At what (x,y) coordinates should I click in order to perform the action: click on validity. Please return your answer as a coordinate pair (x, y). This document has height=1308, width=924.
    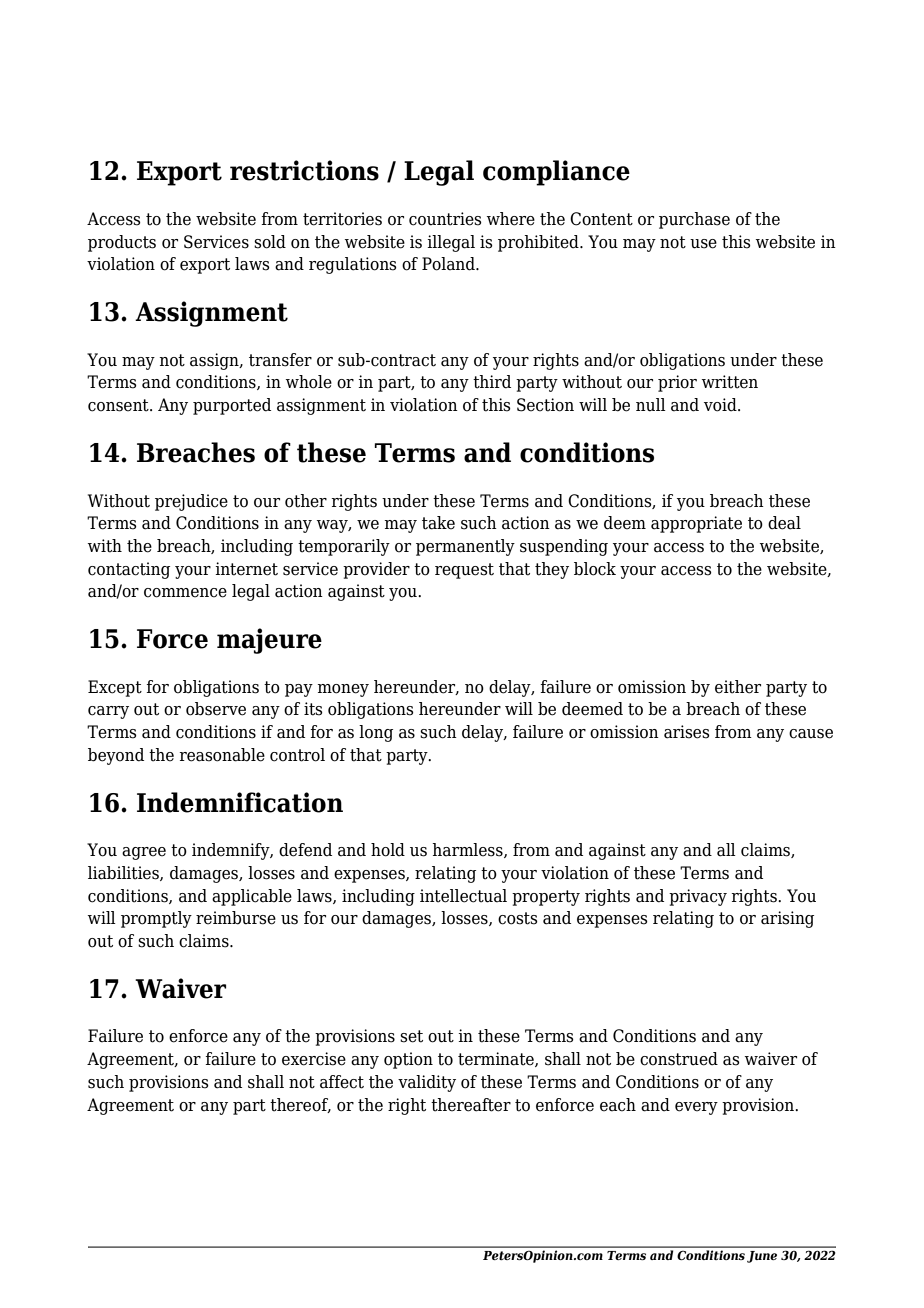
    Looking at the image, I should click on (427, 1083).
